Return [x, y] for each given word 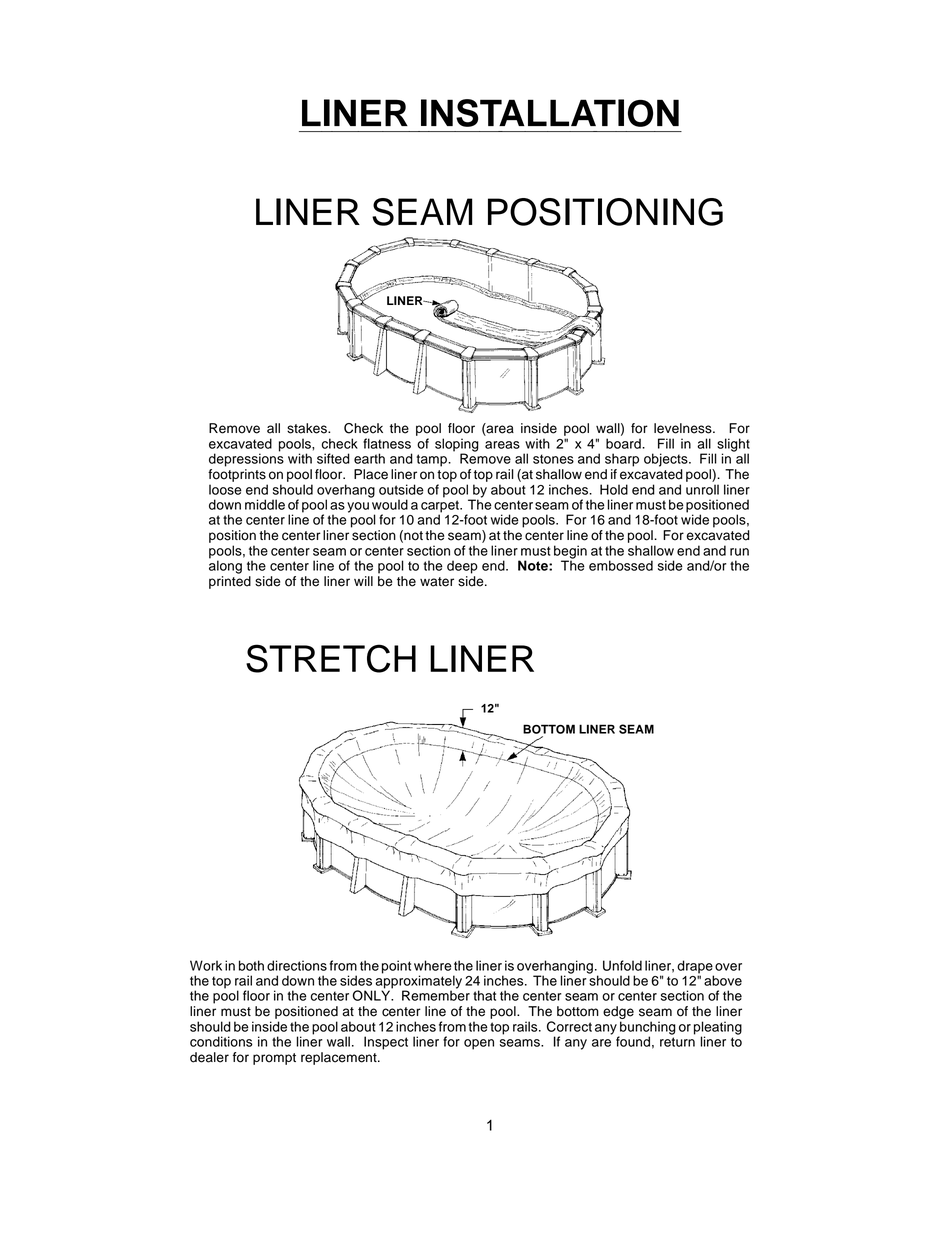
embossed [621, 565]
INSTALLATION [550, 113]
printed [230, 582]
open [479, 1044]
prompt [274, 1059]
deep [462, 567]
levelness [684, 428]
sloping [457, 446]
